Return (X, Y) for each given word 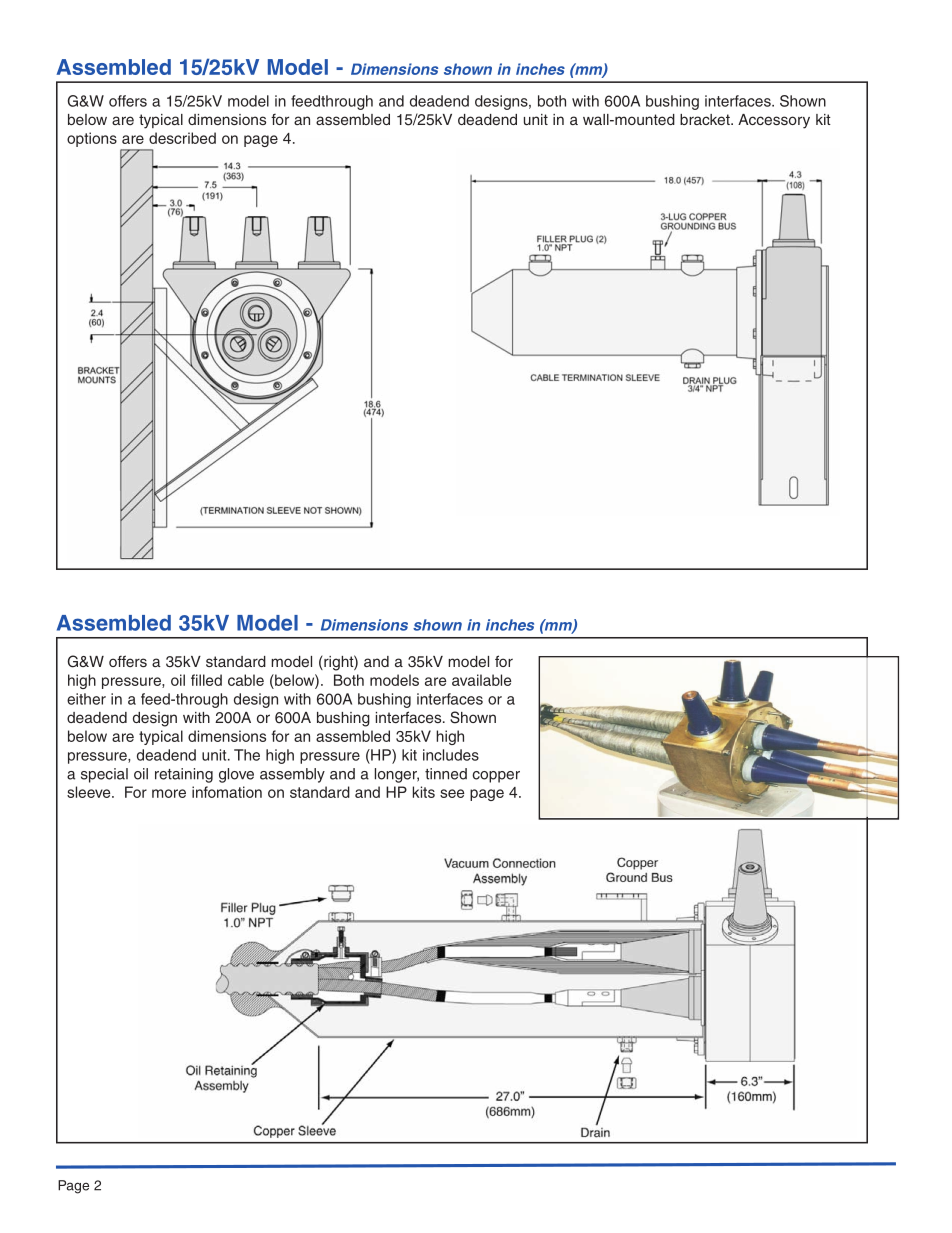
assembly (292, 775)
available (481, 680)
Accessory (774, 121)
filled (206, 680)
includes (451, 755)
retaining (184, 775)
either (86, 699)
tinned (446, 774)
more (169, 793)
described (182, 138)
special (104, 775)
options (92, 139)
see (452, 793)
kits (424, 792)
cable (246, 680)
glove (236, 775)
